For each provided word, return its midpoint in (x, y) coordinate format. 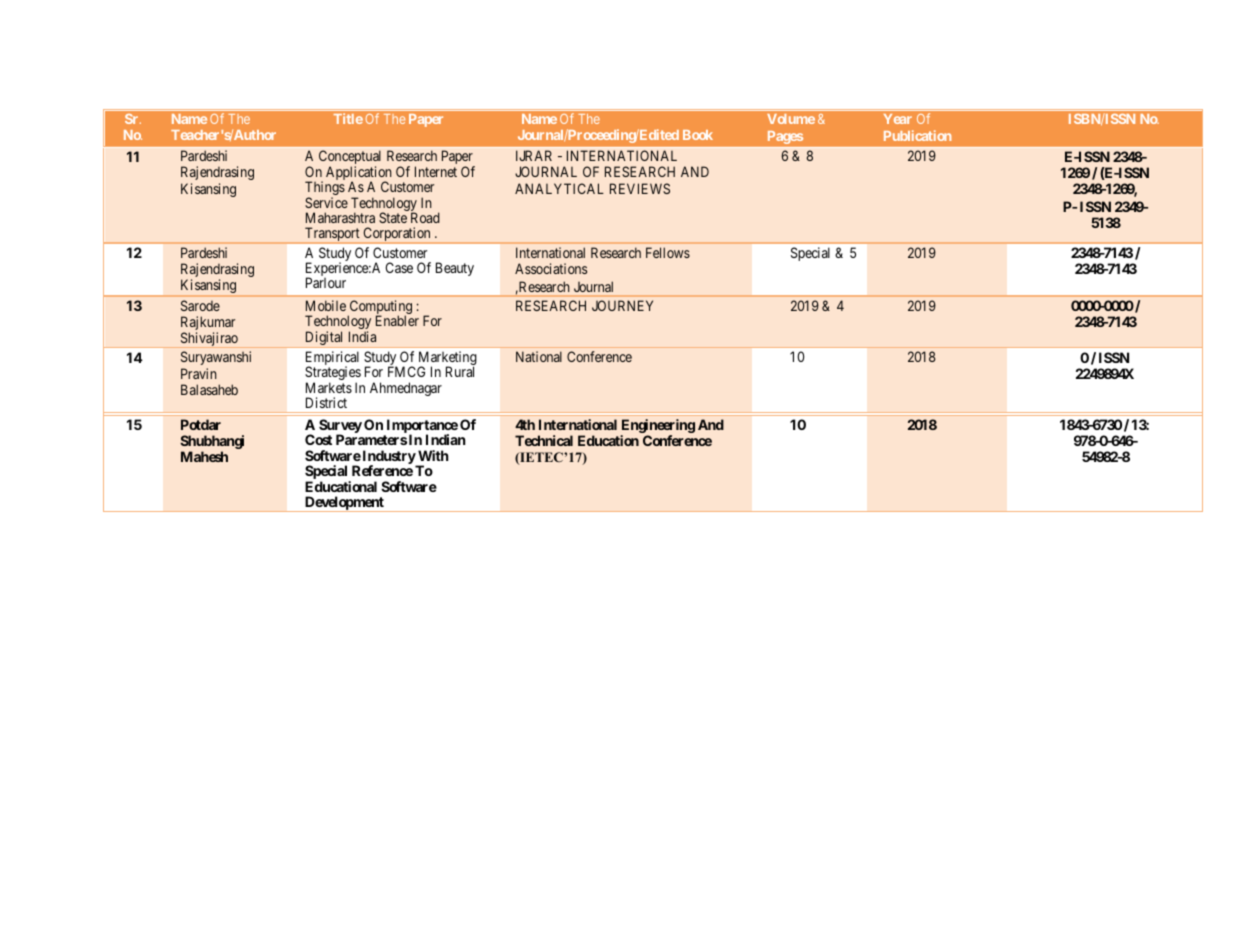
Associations (551, 268)
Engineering (658, 427)
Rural (460, 371)
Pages (785, 137)
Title (348, 118)
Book (698, 135)
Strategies (333, 375)
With (433, 455)
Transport (332, 235)
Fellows (668, 252)
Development (344, 504)
